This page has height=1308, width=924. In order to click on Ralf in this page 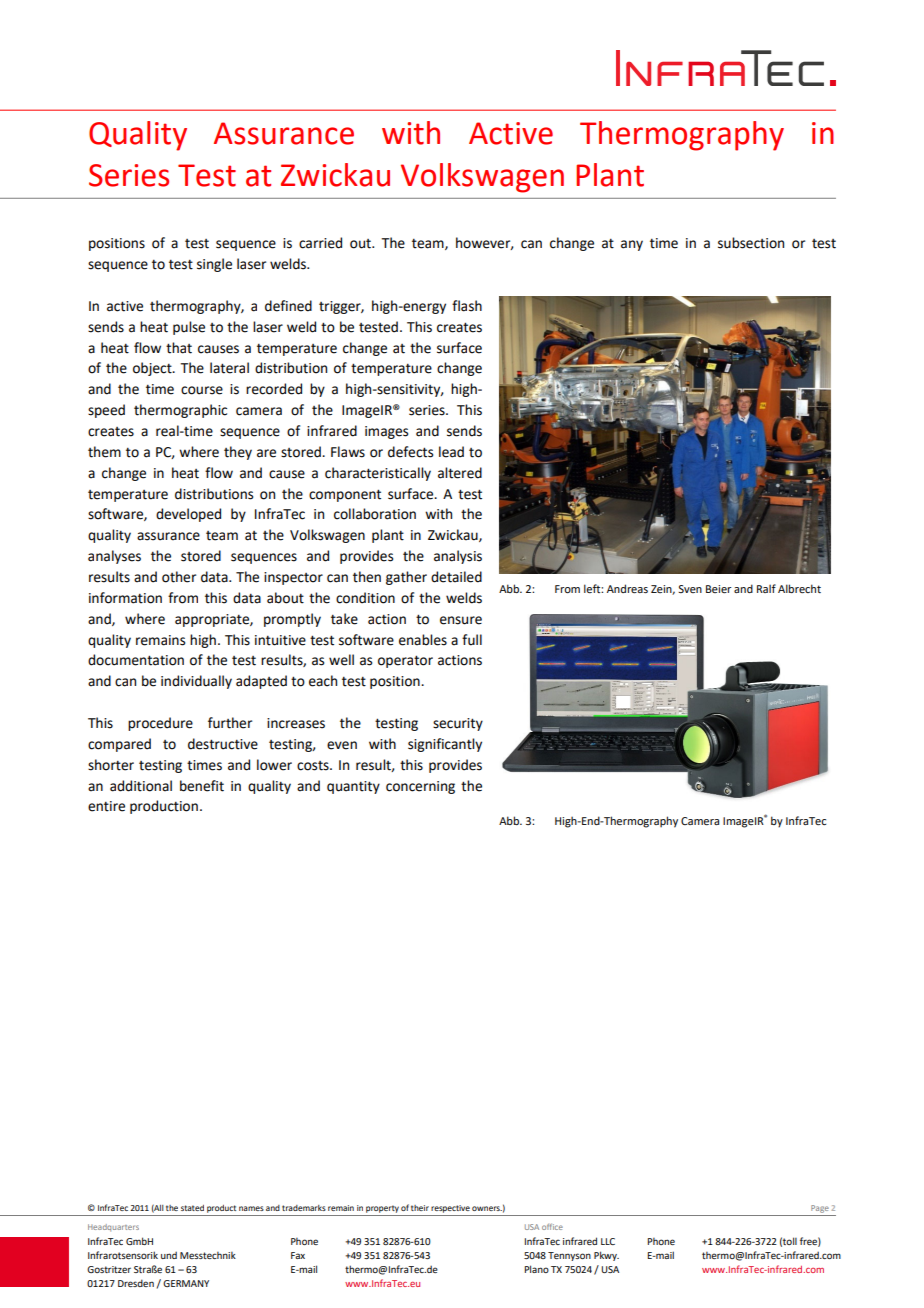, I will do `click(766, 588)`.
